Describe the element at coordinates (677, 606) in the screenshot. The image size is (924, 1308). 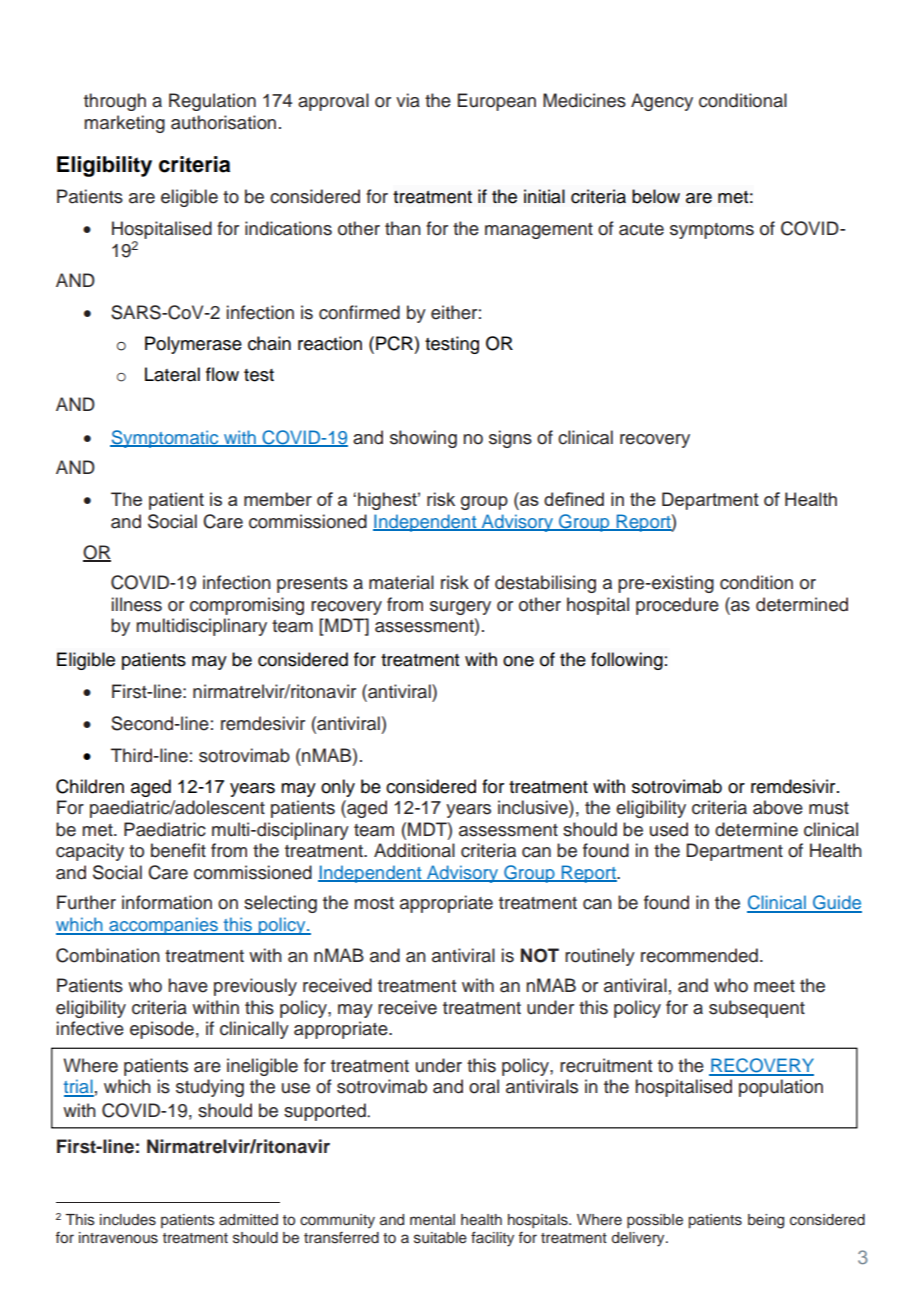
I see `procedure` at that location.
